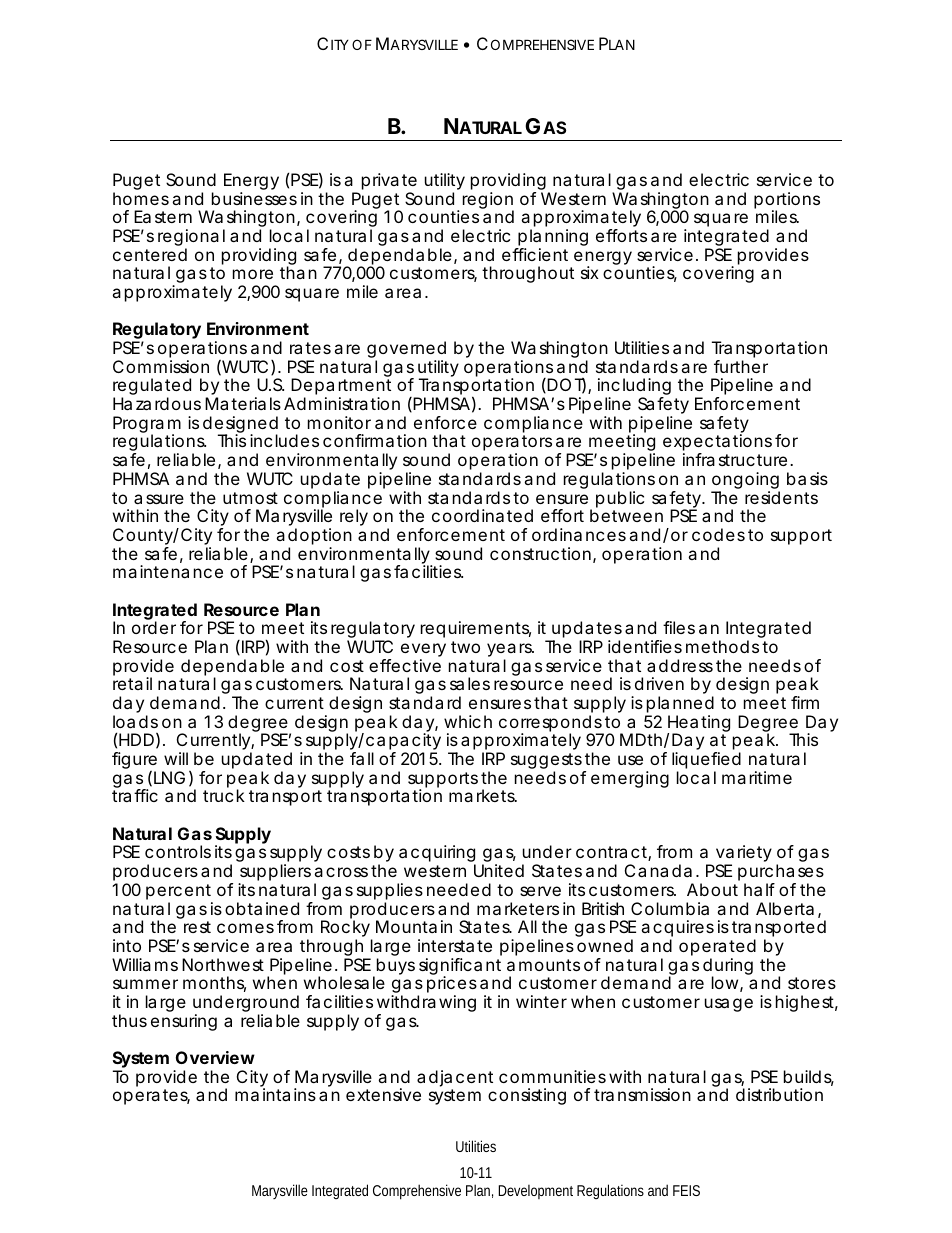 The height and width of the document is (1233, 952). What do you see at coordinates (455, 1080) in the document?
I see `adjacent` at bounding box center [455, 1080].
